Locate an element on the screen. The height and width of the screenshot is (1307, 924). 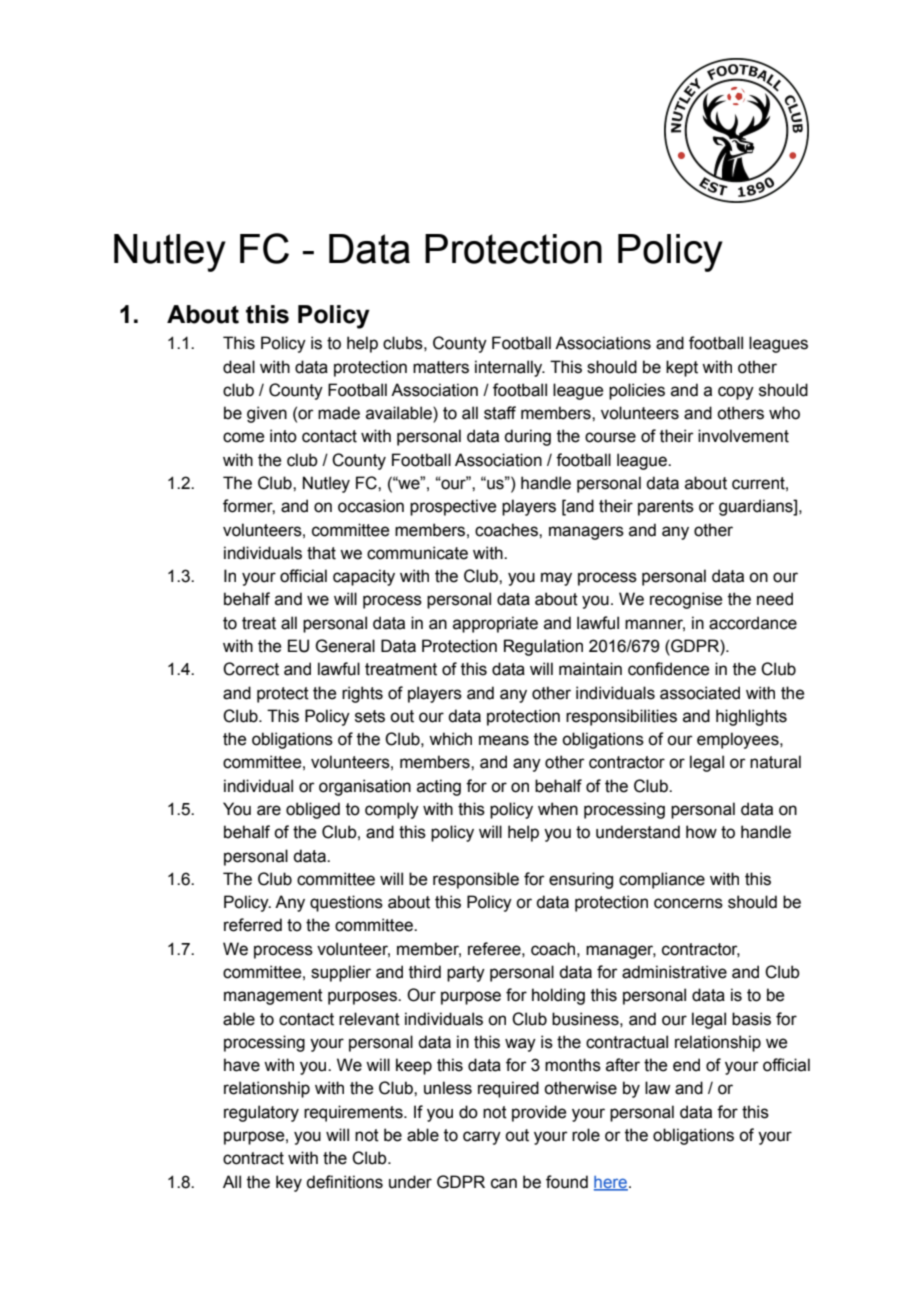
responsible is located at coordinates (476, 880).
